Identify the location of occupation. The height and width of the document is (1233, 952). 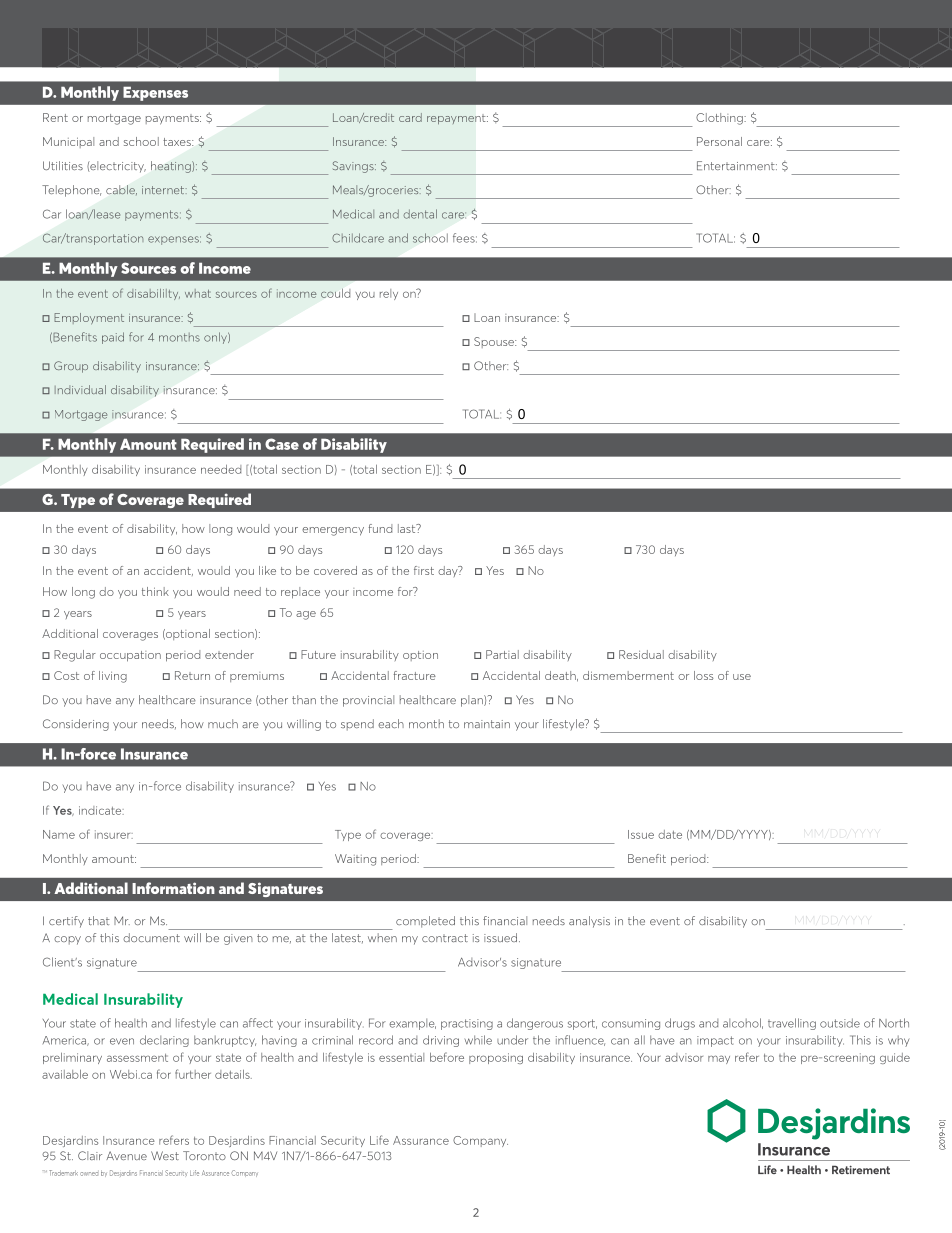
(130, 656).
